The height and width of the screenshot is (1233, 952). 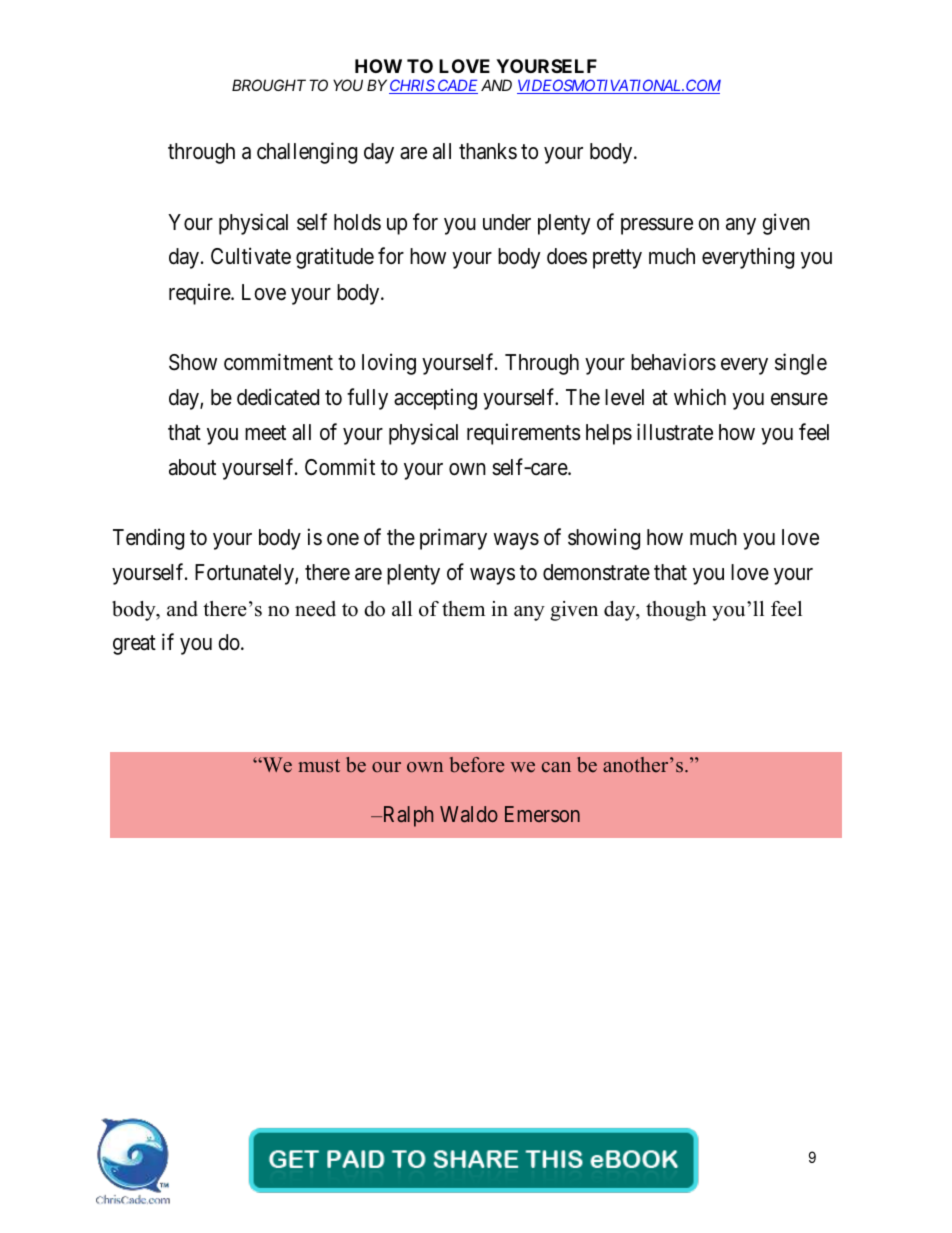 What do you see at coordinates (453, 539) in the screenshot?
I see `primary` at bounding box center [453, 539].
